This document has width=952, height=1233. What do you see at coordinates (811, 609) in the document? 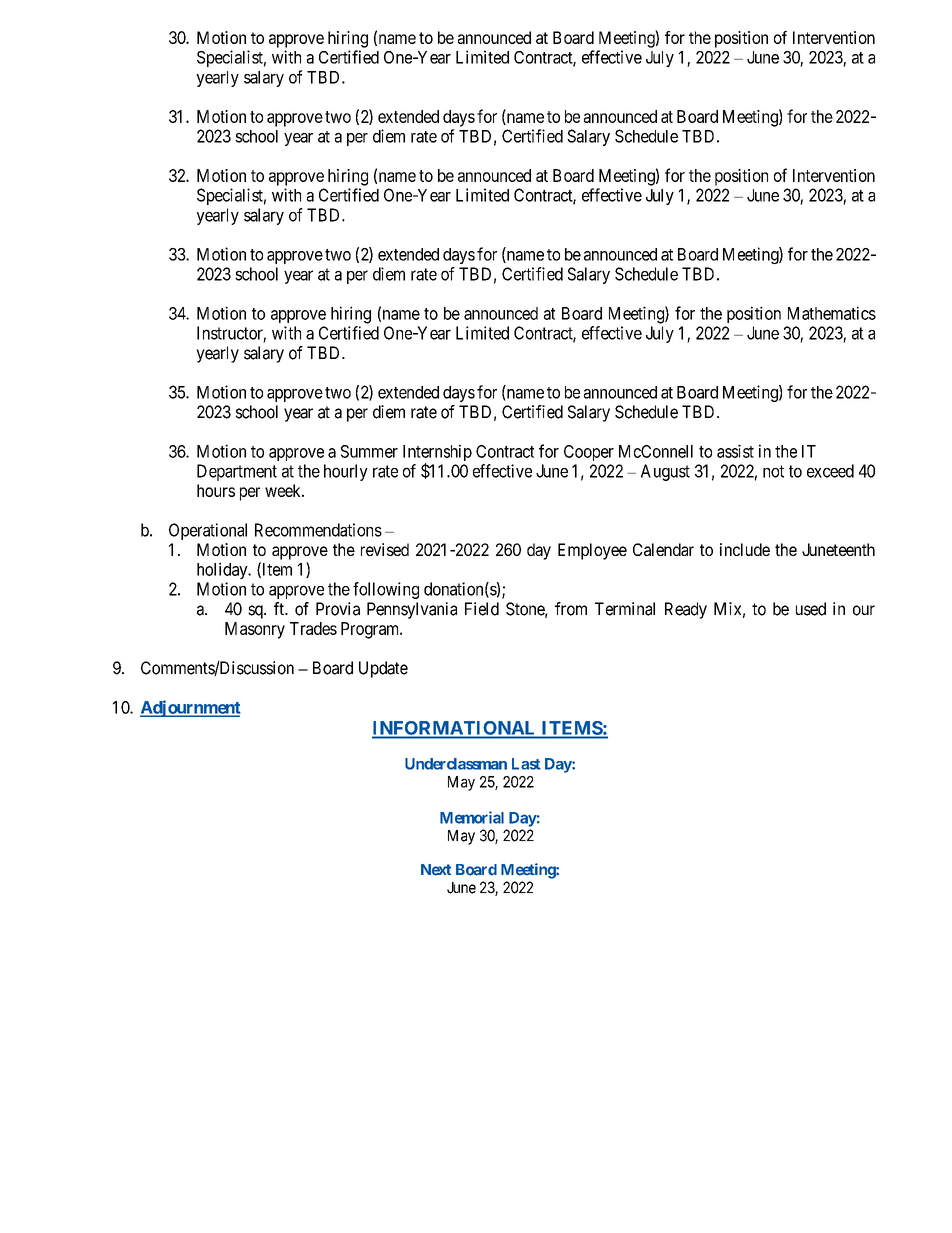
I see `used` at bounding box center [811, 609].
